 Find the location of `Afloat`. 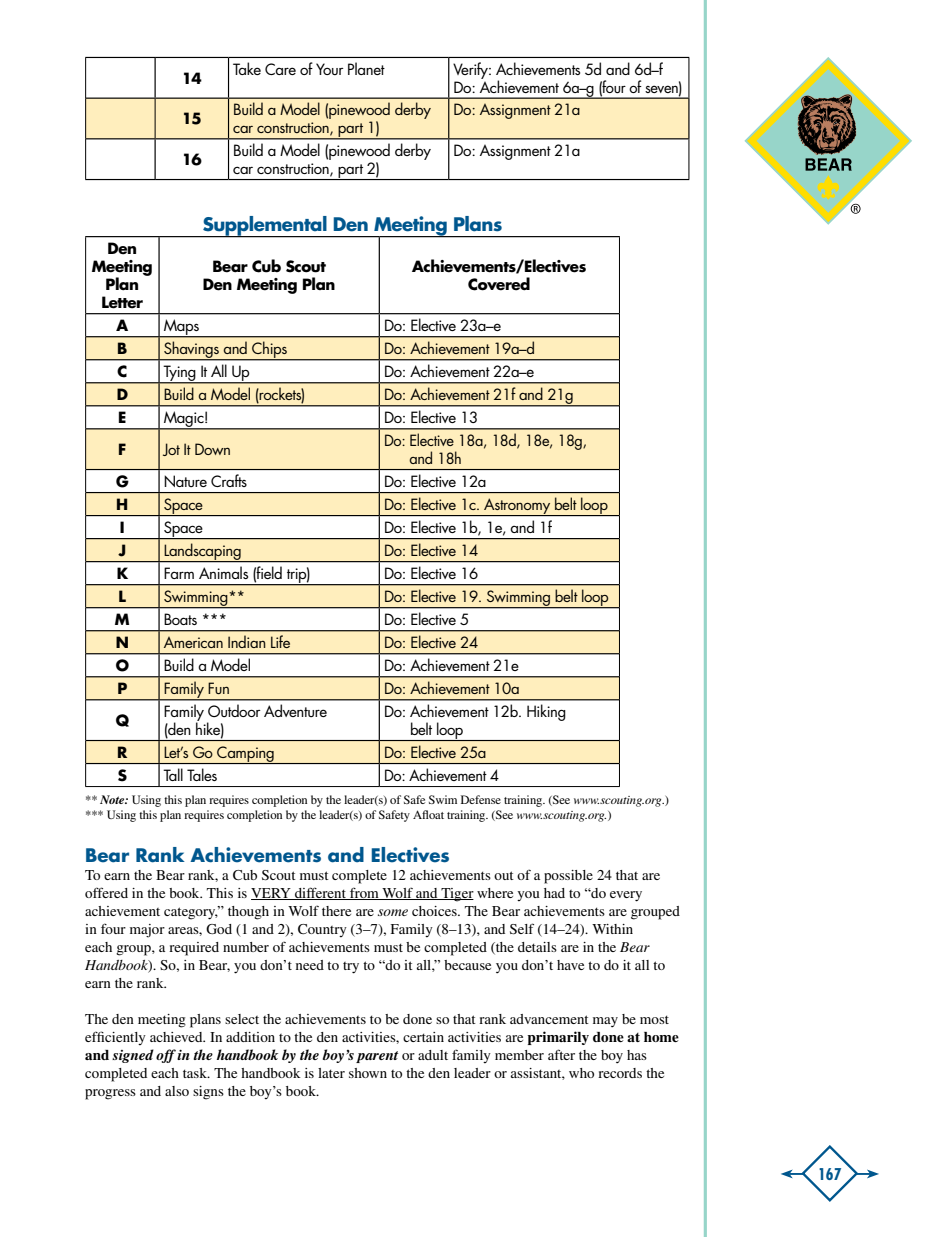

Afloat is located at coordinates (428, 814).
